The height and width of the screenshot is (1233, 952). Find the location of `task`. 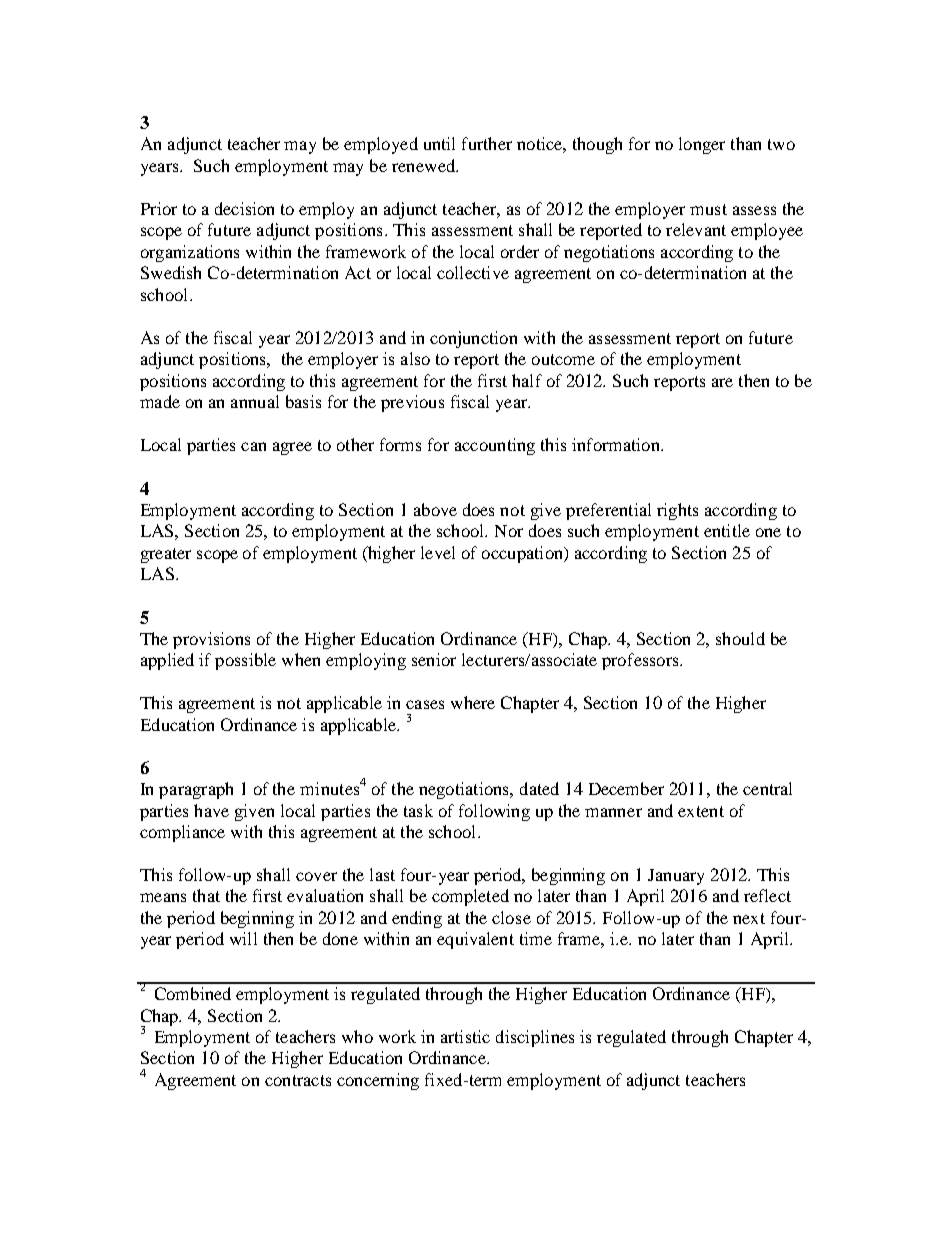

task is located at coordinates (418, 810).
